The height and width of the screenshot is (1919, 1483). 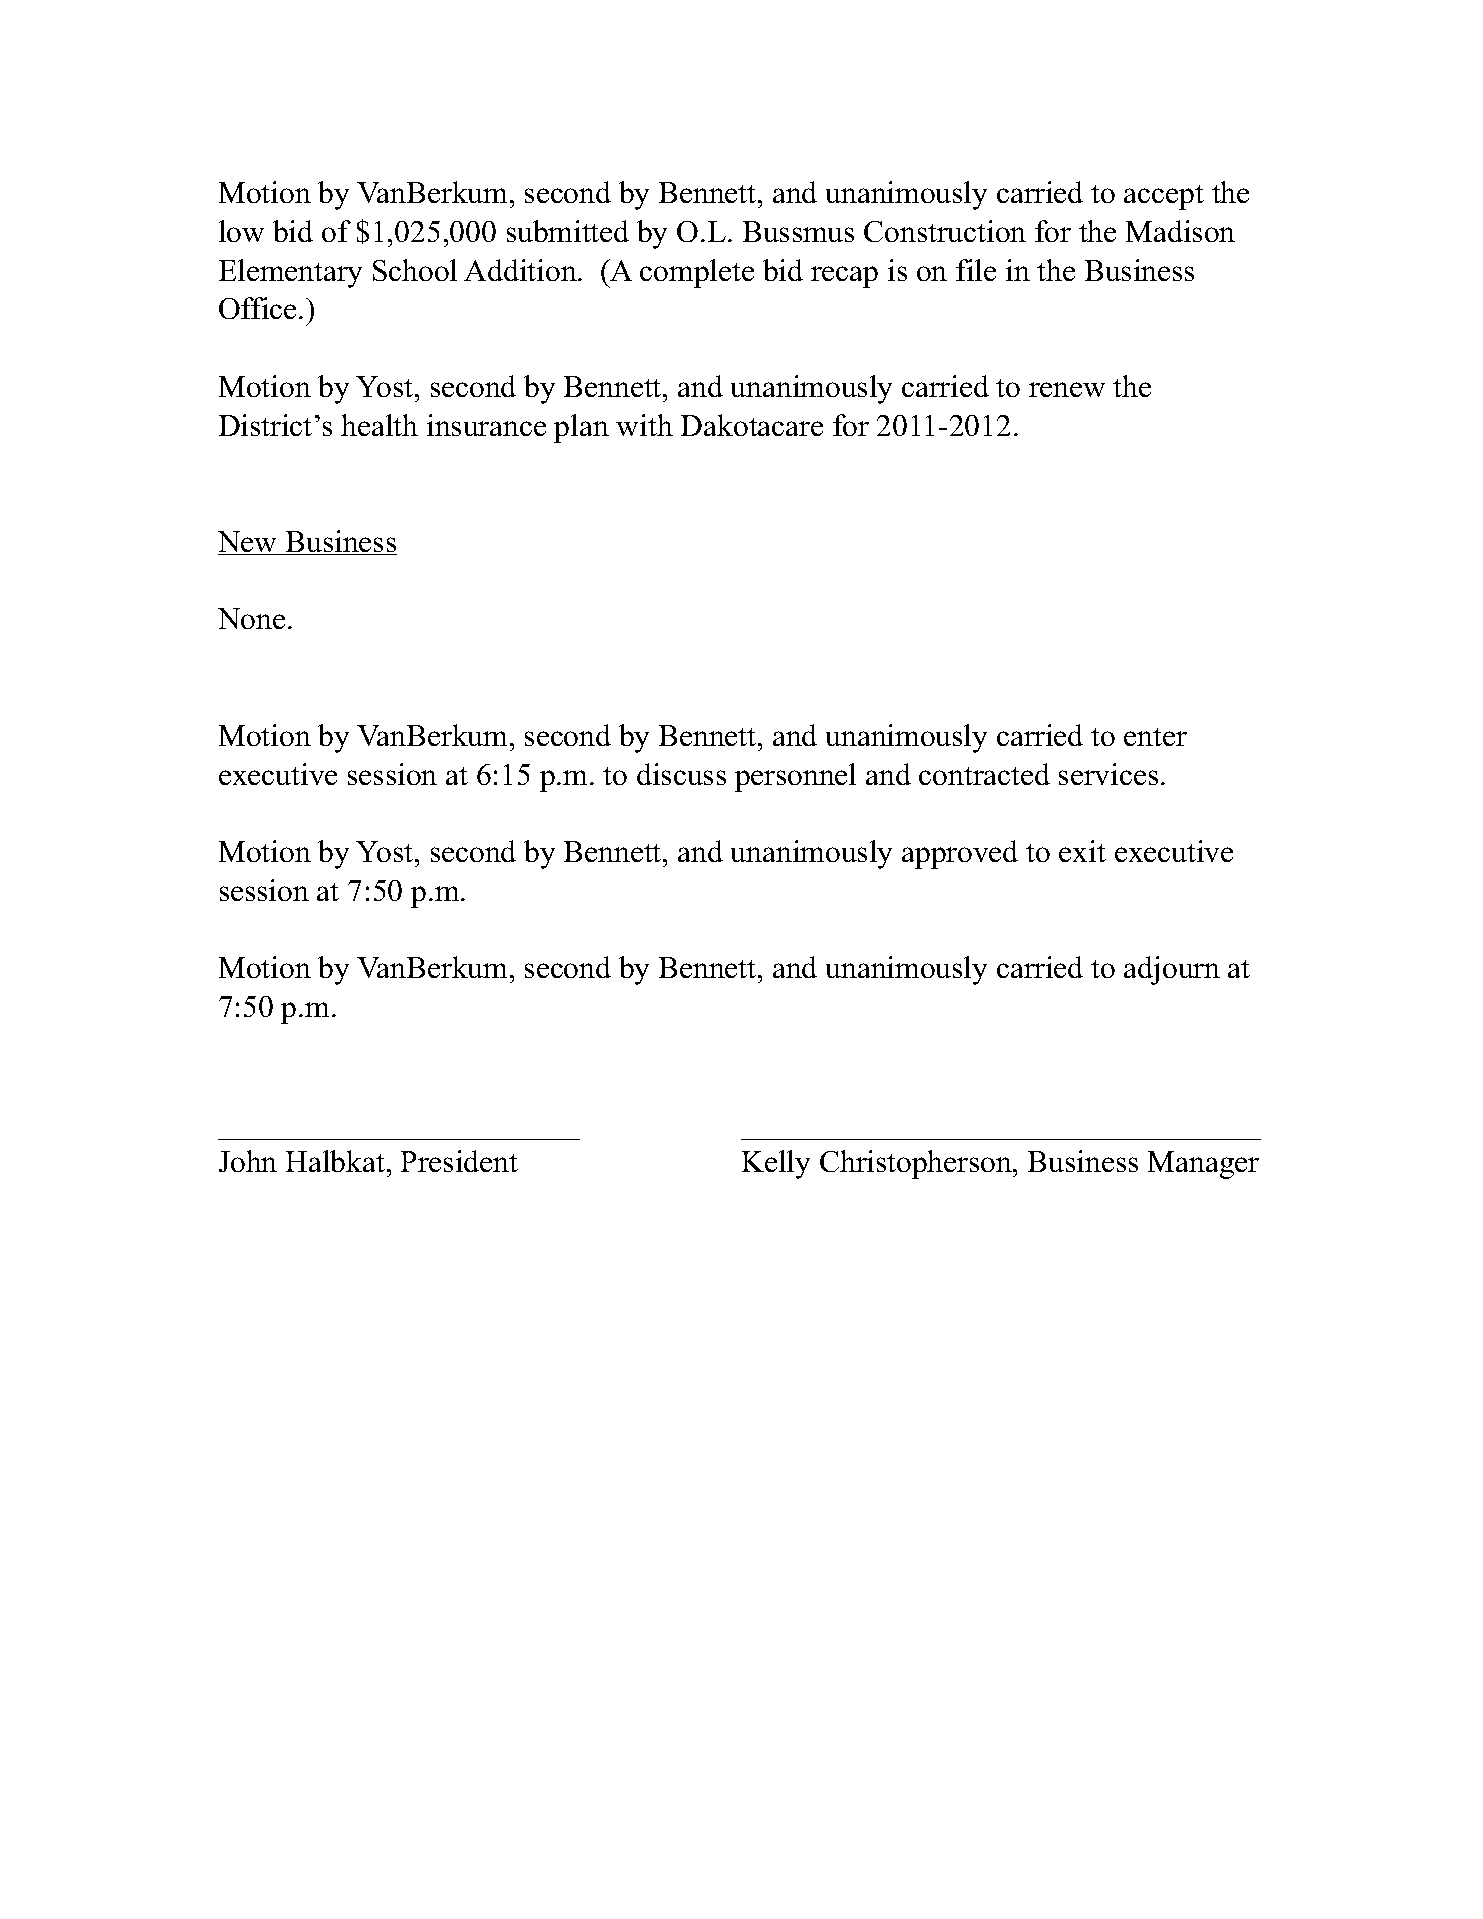 What do you see at coordinates (251, 618) in the screenshot?
I see `None` at bounding box center [251, 618].
